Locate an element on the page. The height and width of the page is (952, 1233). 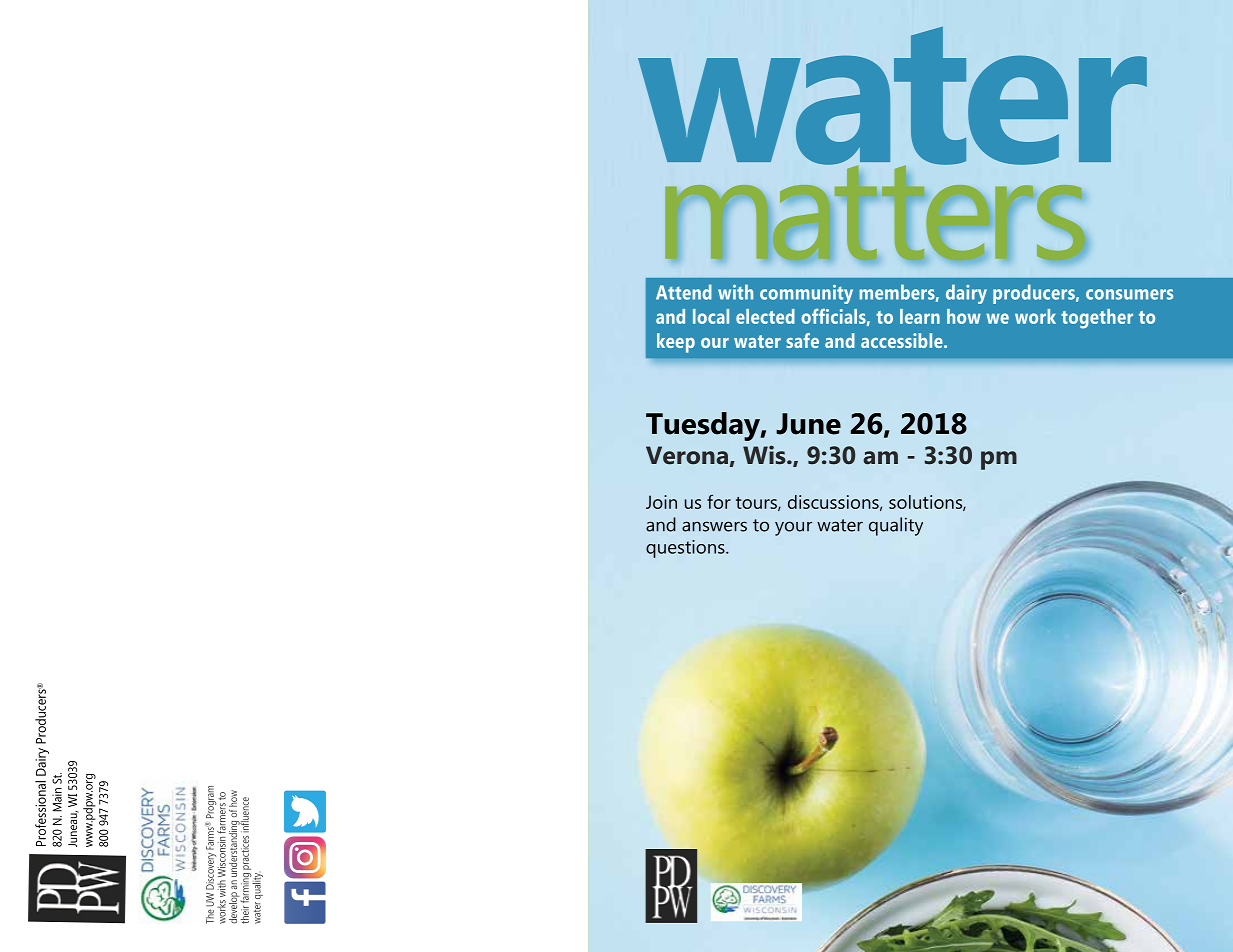
your is located at coordinates (793, 528).
